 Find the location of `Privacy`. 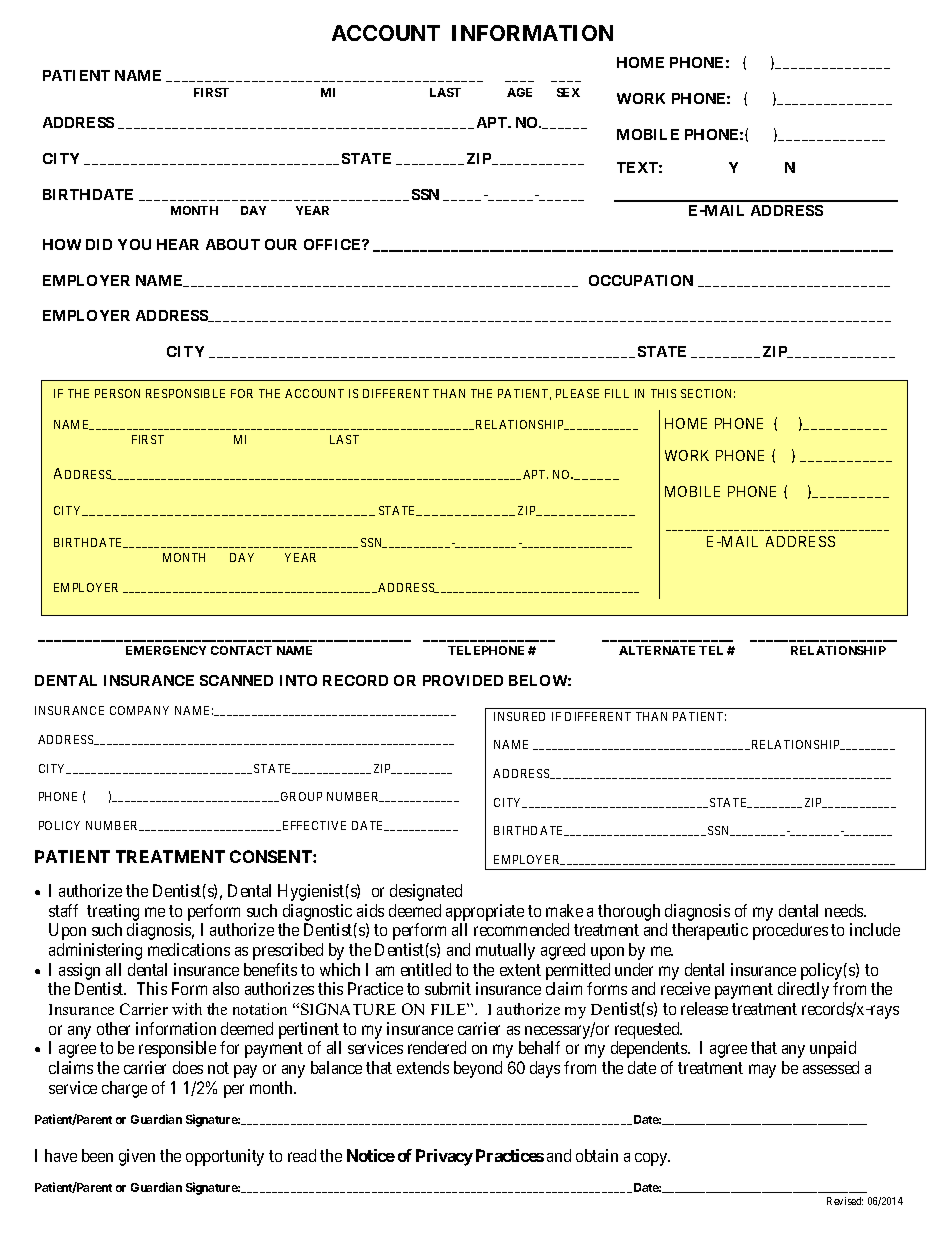

Privacy is located at coordinates (444, 1157).
